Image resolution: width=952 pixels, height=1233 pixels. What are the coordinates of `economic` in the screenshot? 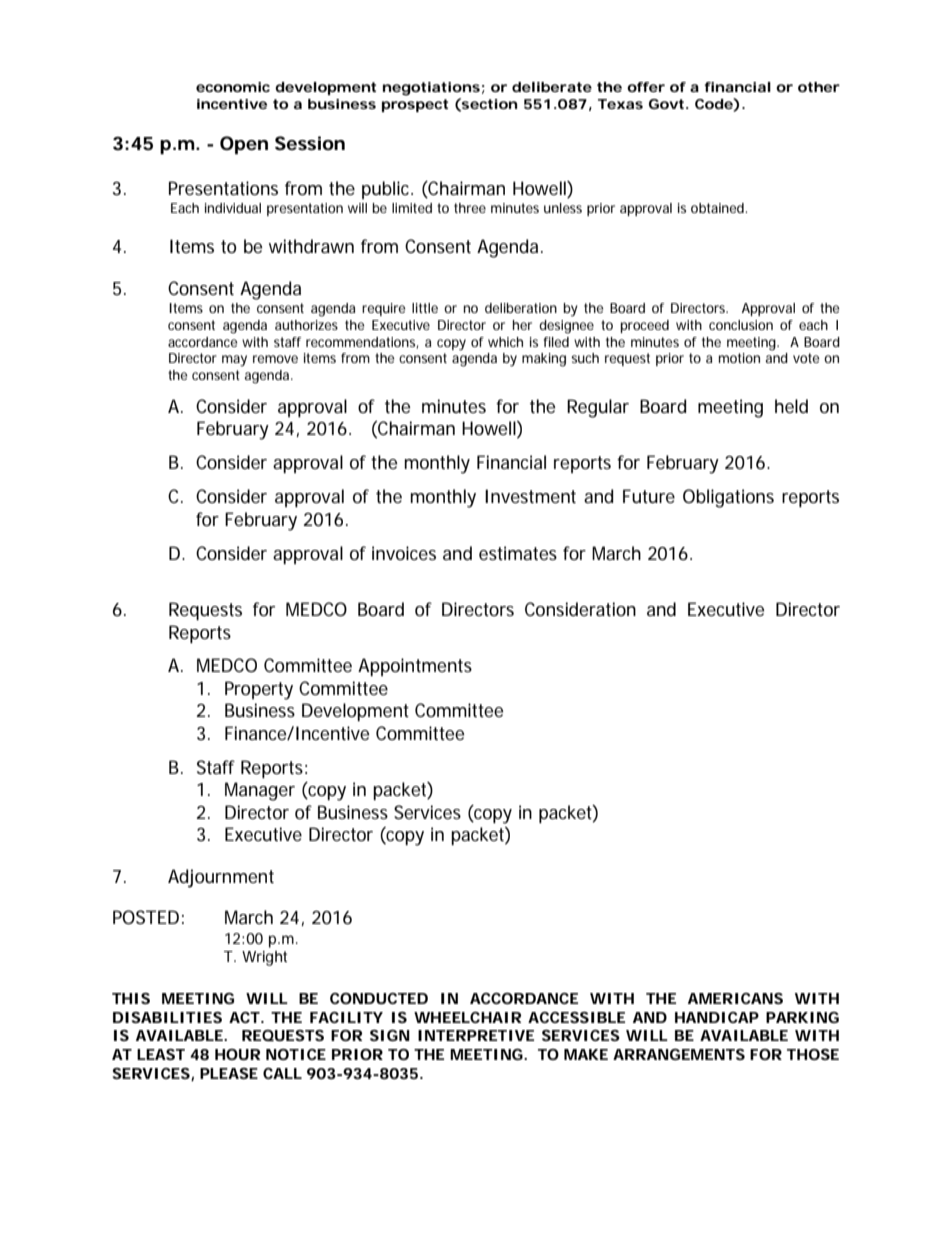 It's located at (233, 87).
